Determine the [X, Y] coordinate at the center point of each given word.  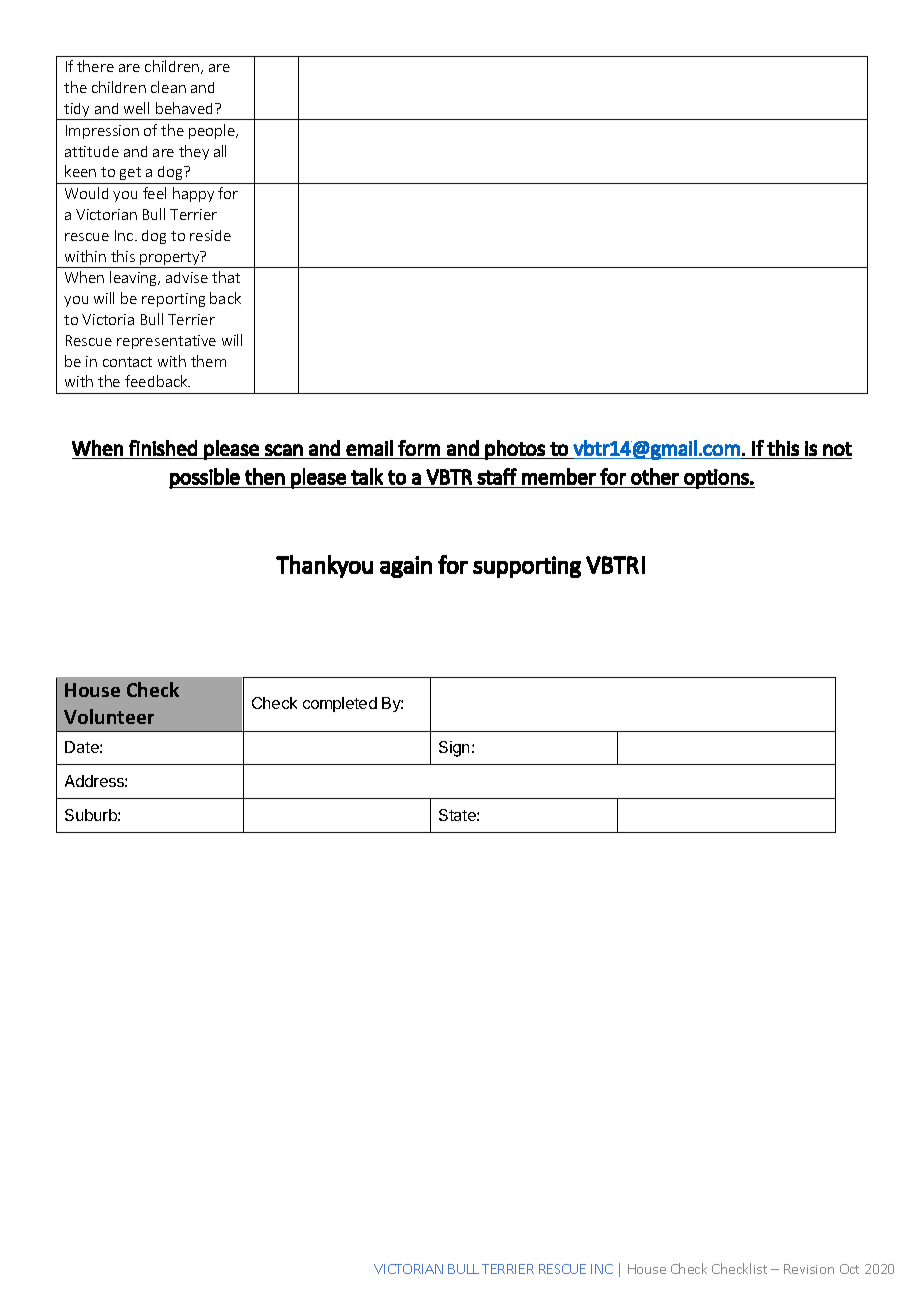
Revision [809, 1269]
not [837, 449]
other [655, 476]
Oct [849, 1269]
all [220, 151]
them [208, 361]
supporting [527, 567]
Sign [456, 749]
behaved [184, 108]
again [406, 567]
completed [340, 704]
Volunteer [109, 716]
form [419, 448]
